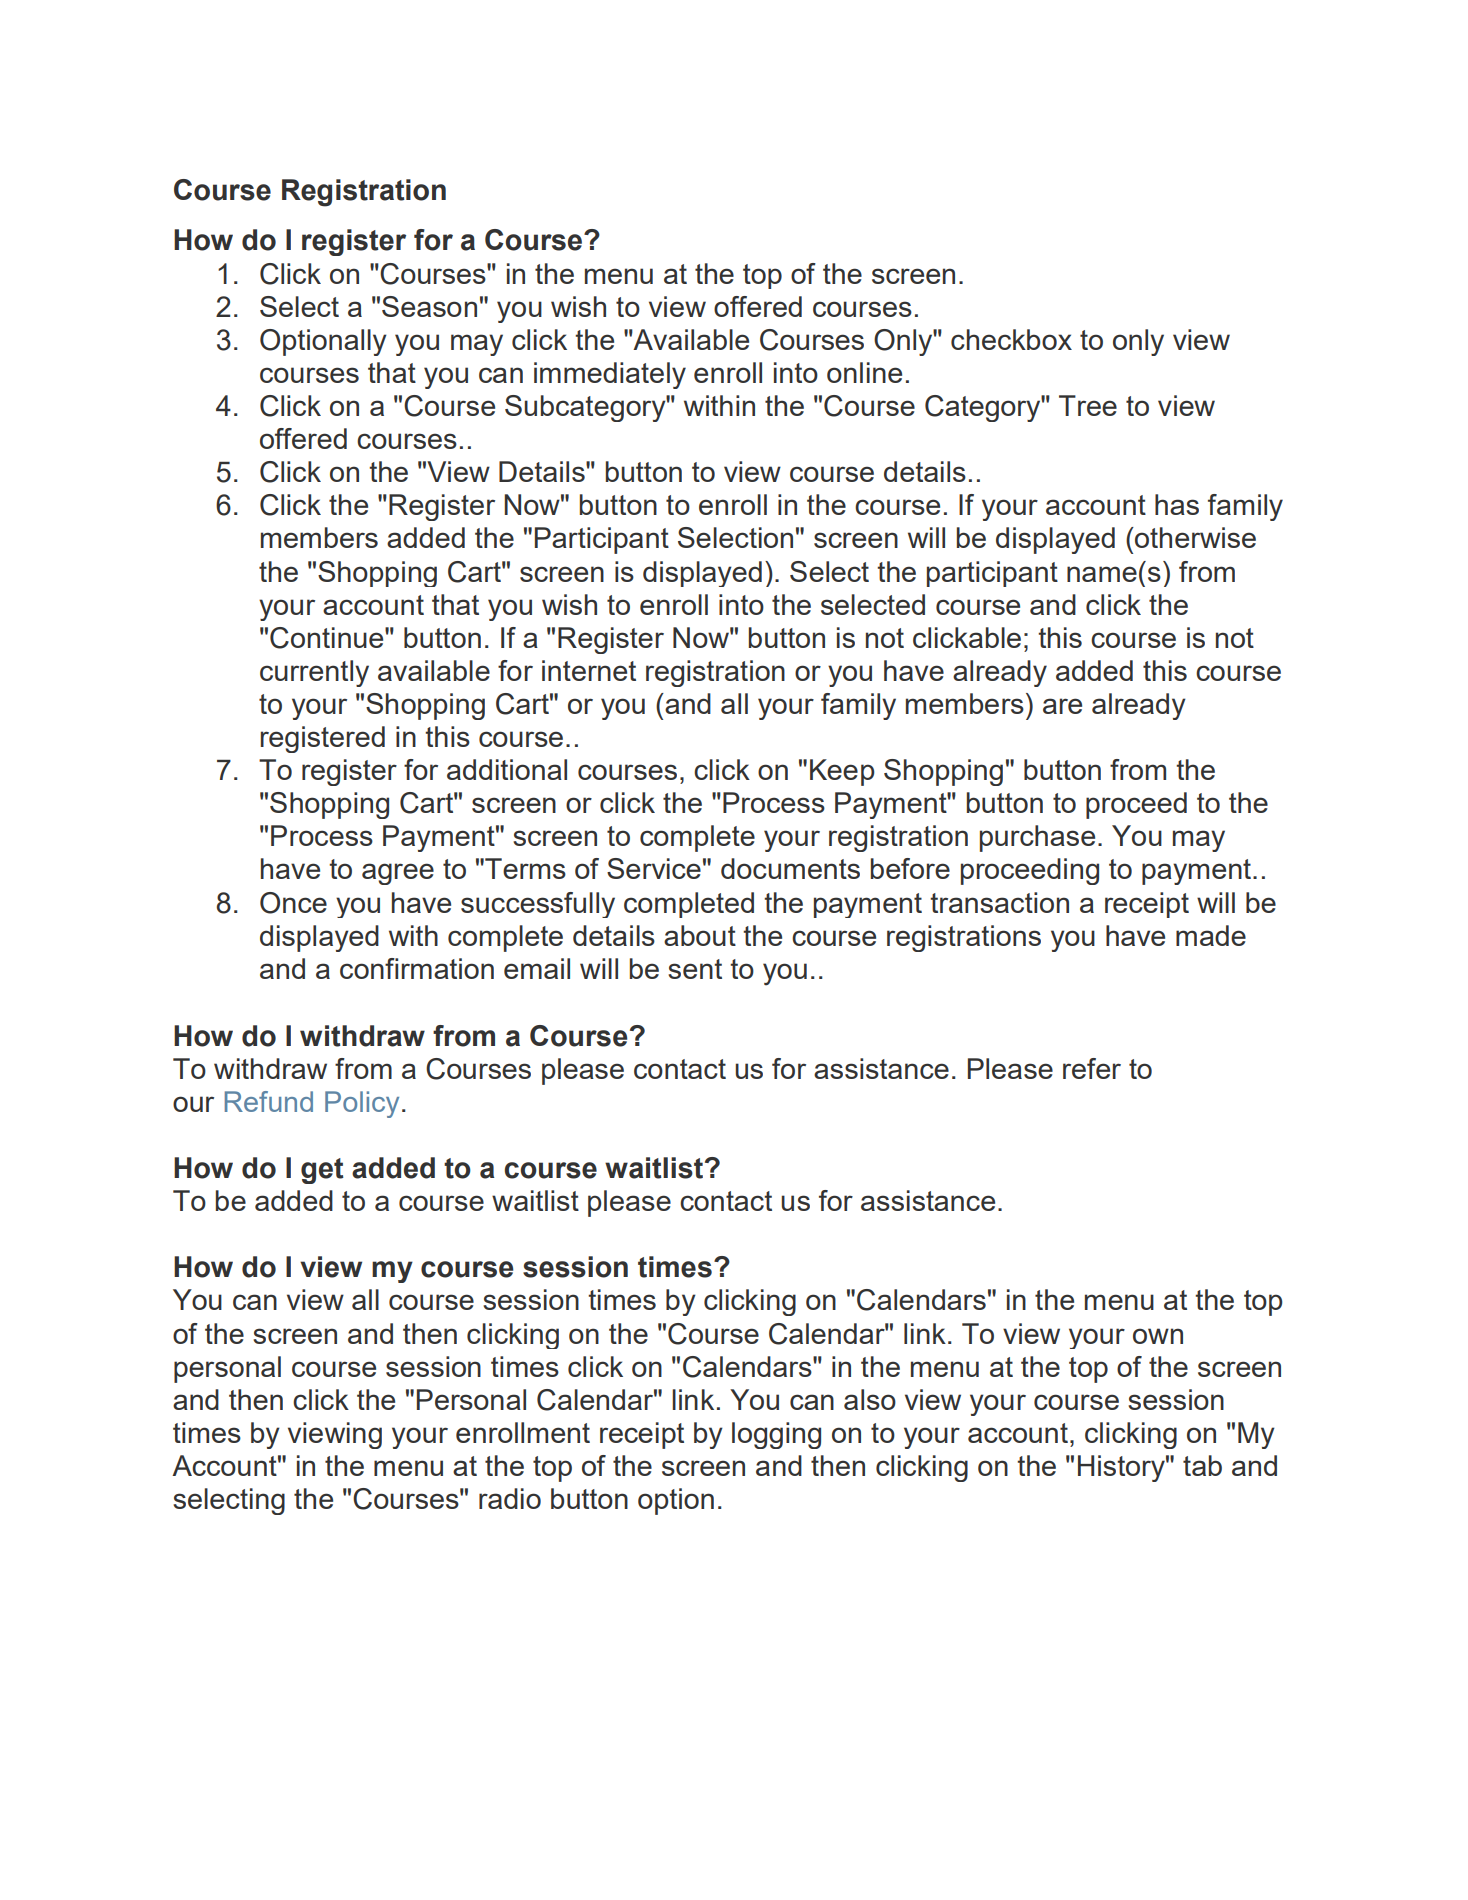  Describe the element at coordinates (362, 1104) in the screenshot. I see `Policy` at that location.
